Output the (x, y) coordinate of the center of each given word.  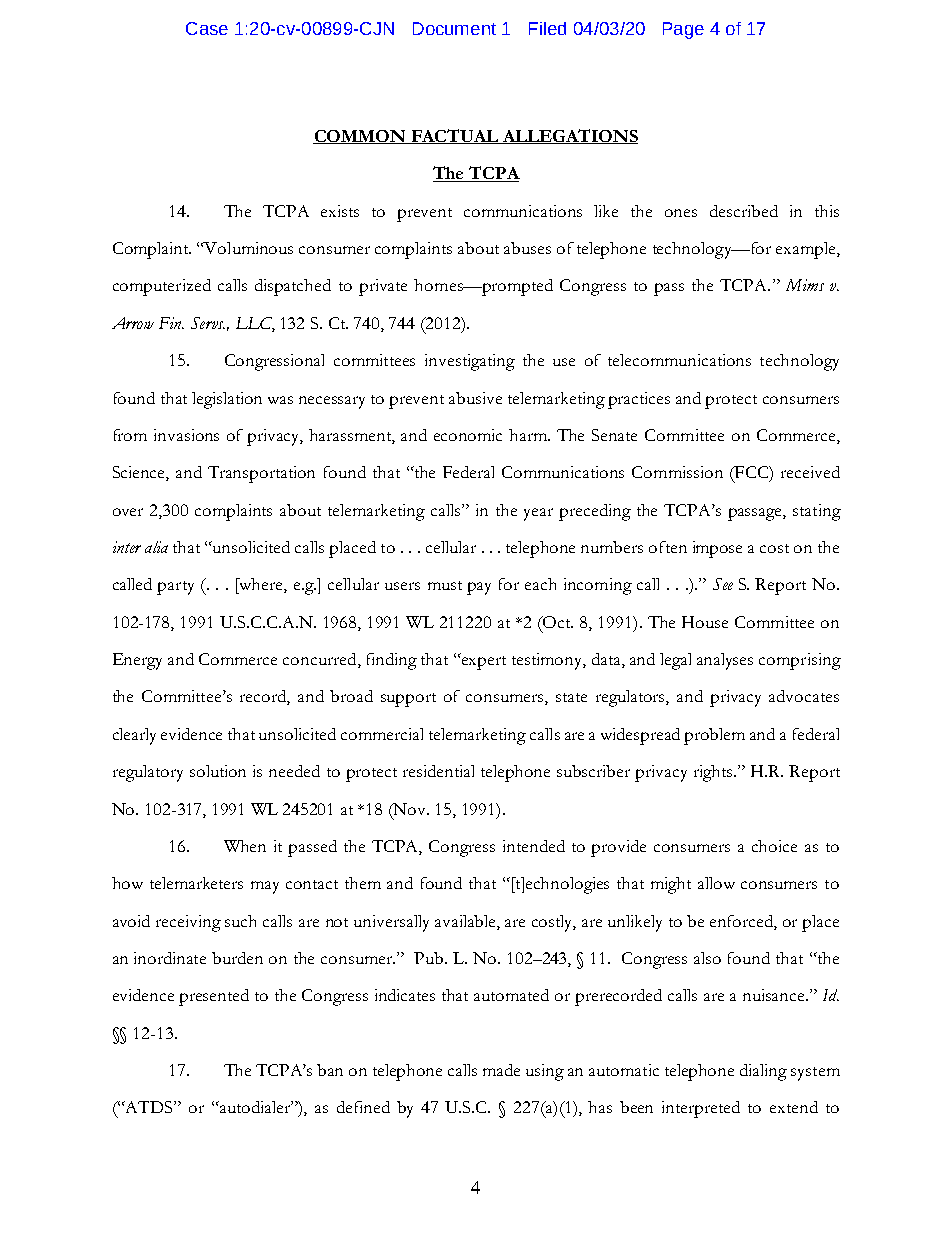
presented (214, 997)
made (501, 1070)
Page (683, 30)
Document (454, 28)
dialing (763, 1072)
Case (207, 28)
